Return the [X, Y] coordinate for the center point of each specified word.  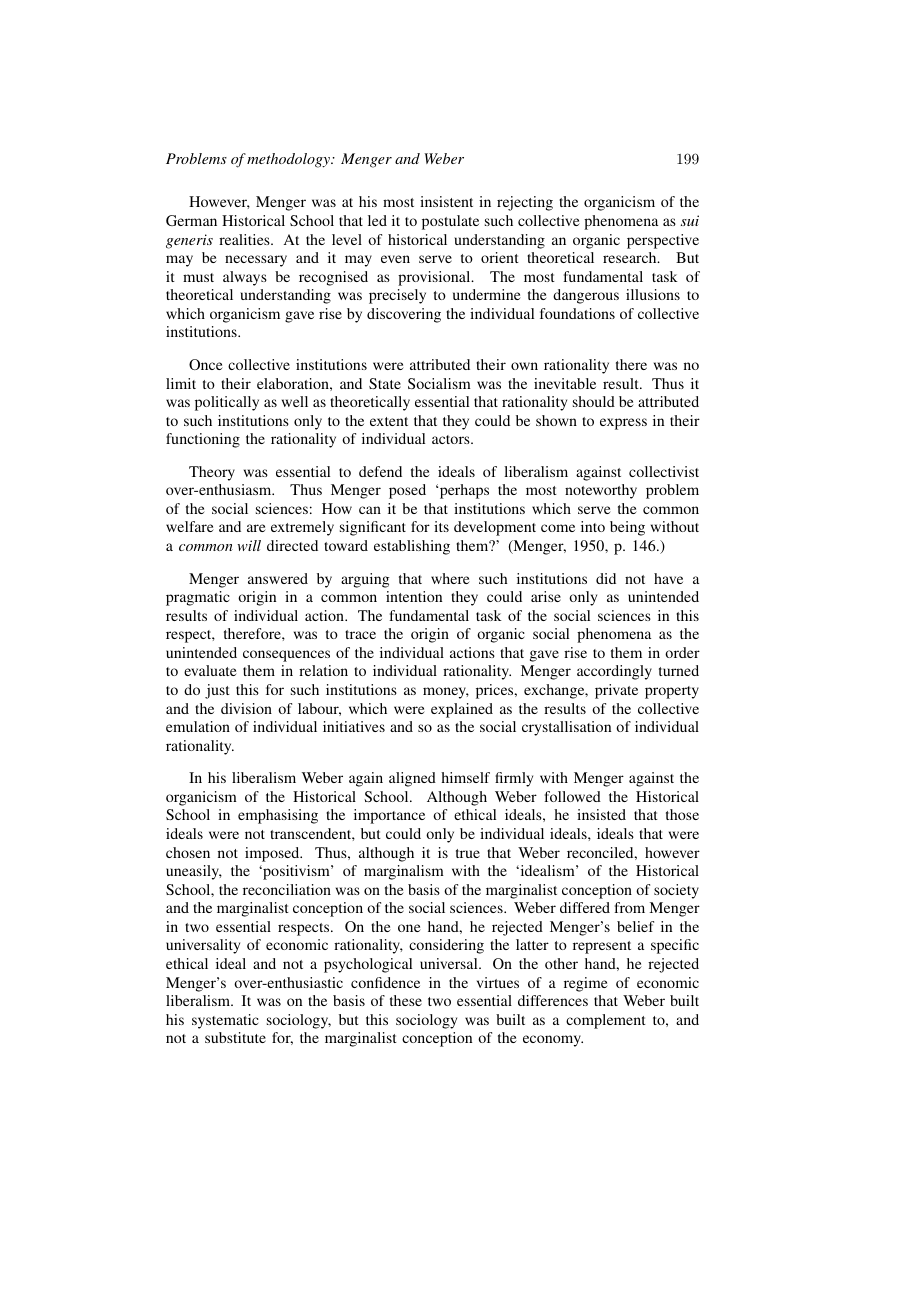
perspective [663, 241]
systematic [225, 1021]
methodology [289, 160]
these [406, 1000]
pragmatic [198, 598]
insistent [446, 201]
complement [606, 1021]
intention [414, 596]
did [606, 578]
